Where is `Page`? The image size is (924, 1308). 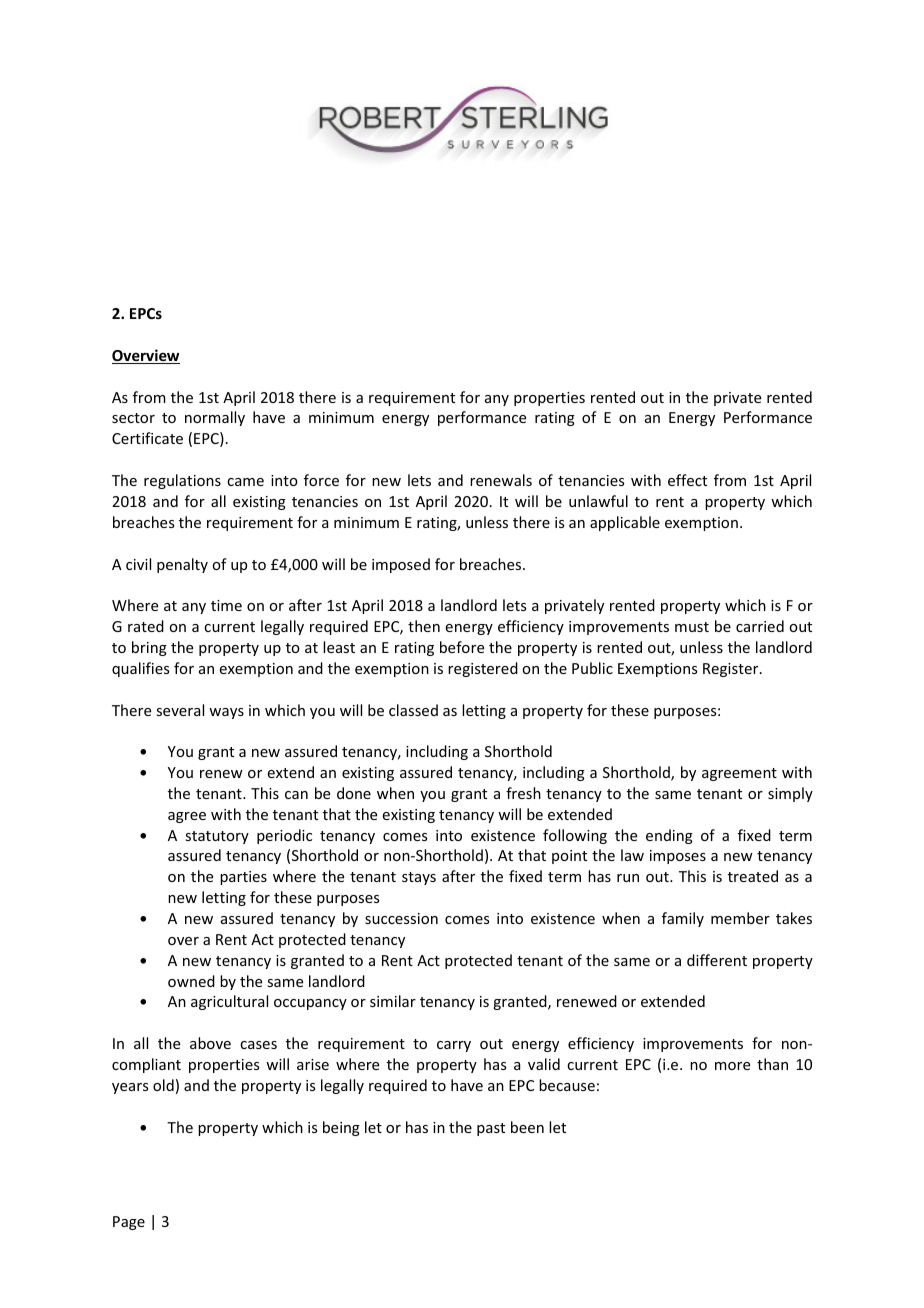
Page is located at coordinates (129, 1223).
